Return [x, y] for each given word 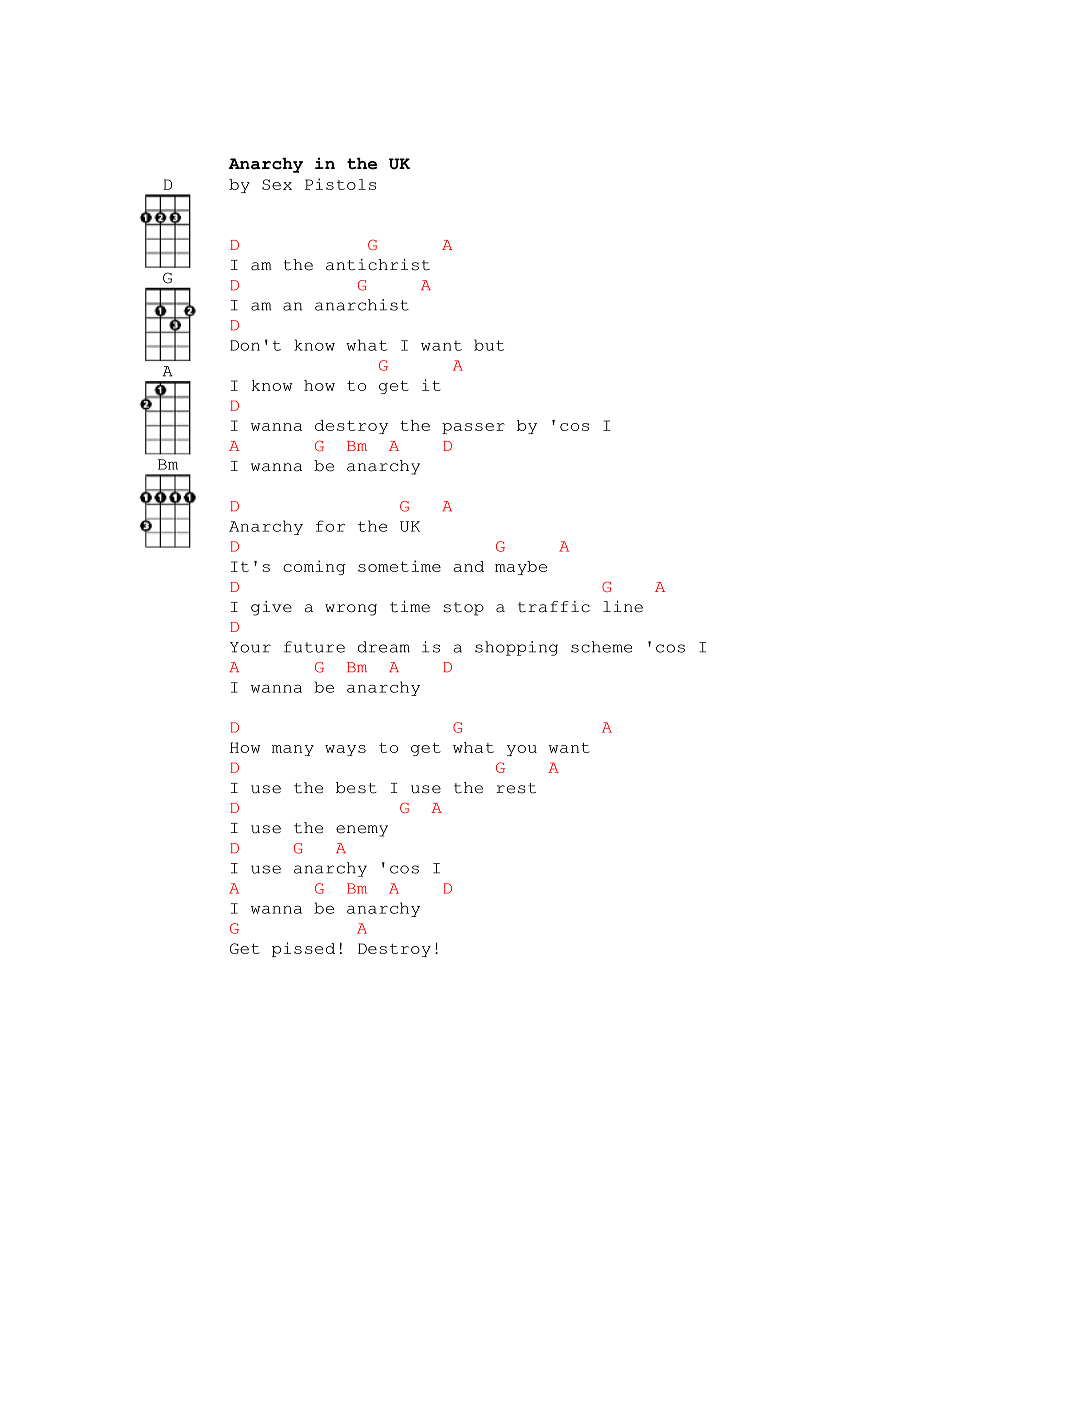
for [330, 526]
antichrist [378, 265]
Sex [277, 184]
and [469, 566]
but [489, 345]
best [356, 788]
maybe [521, 568]
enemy [362, 831]
